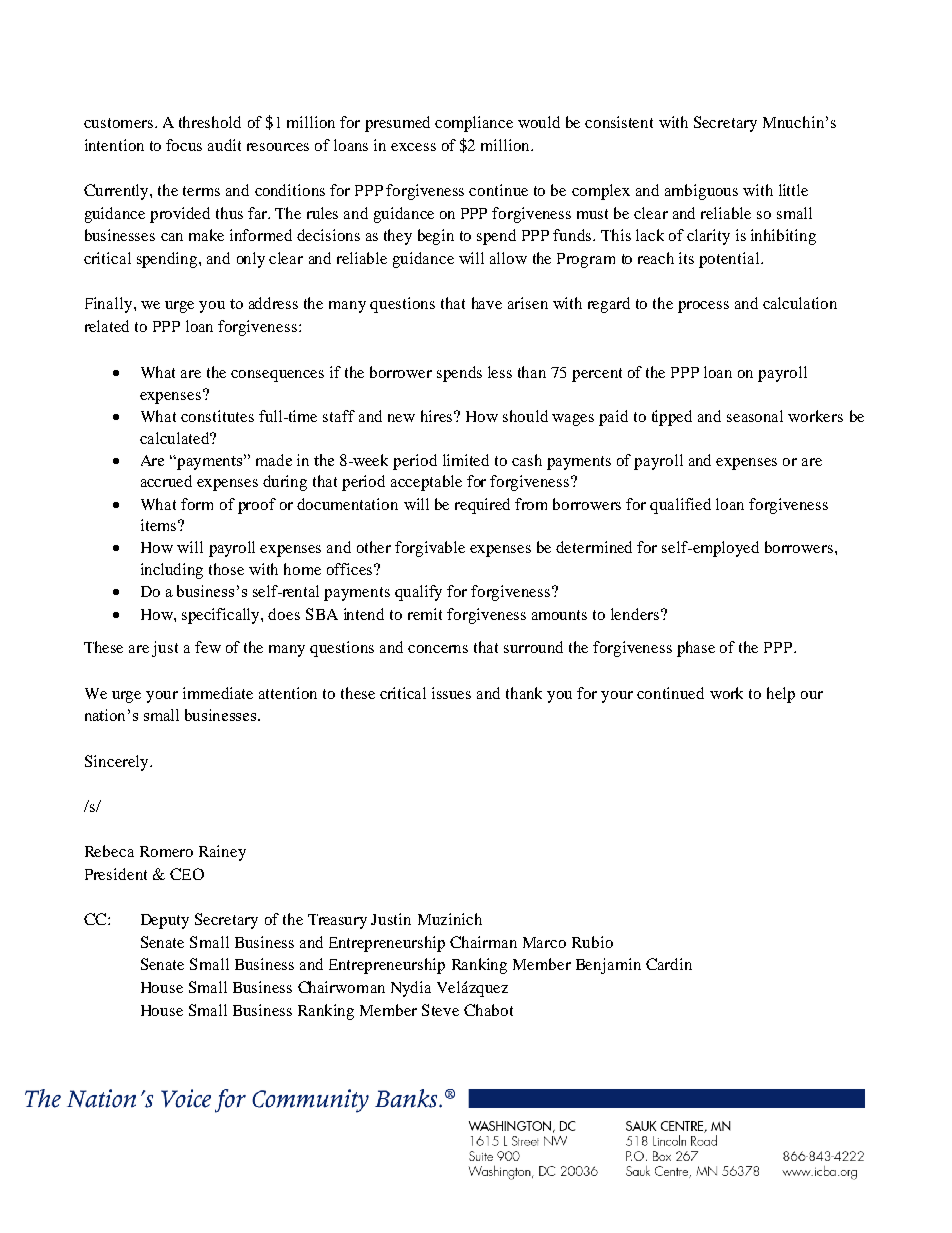 This document has width=952, height=1233. Describe the element at coordinates (430, 549) in the document. I see `forgivable` at that location.
